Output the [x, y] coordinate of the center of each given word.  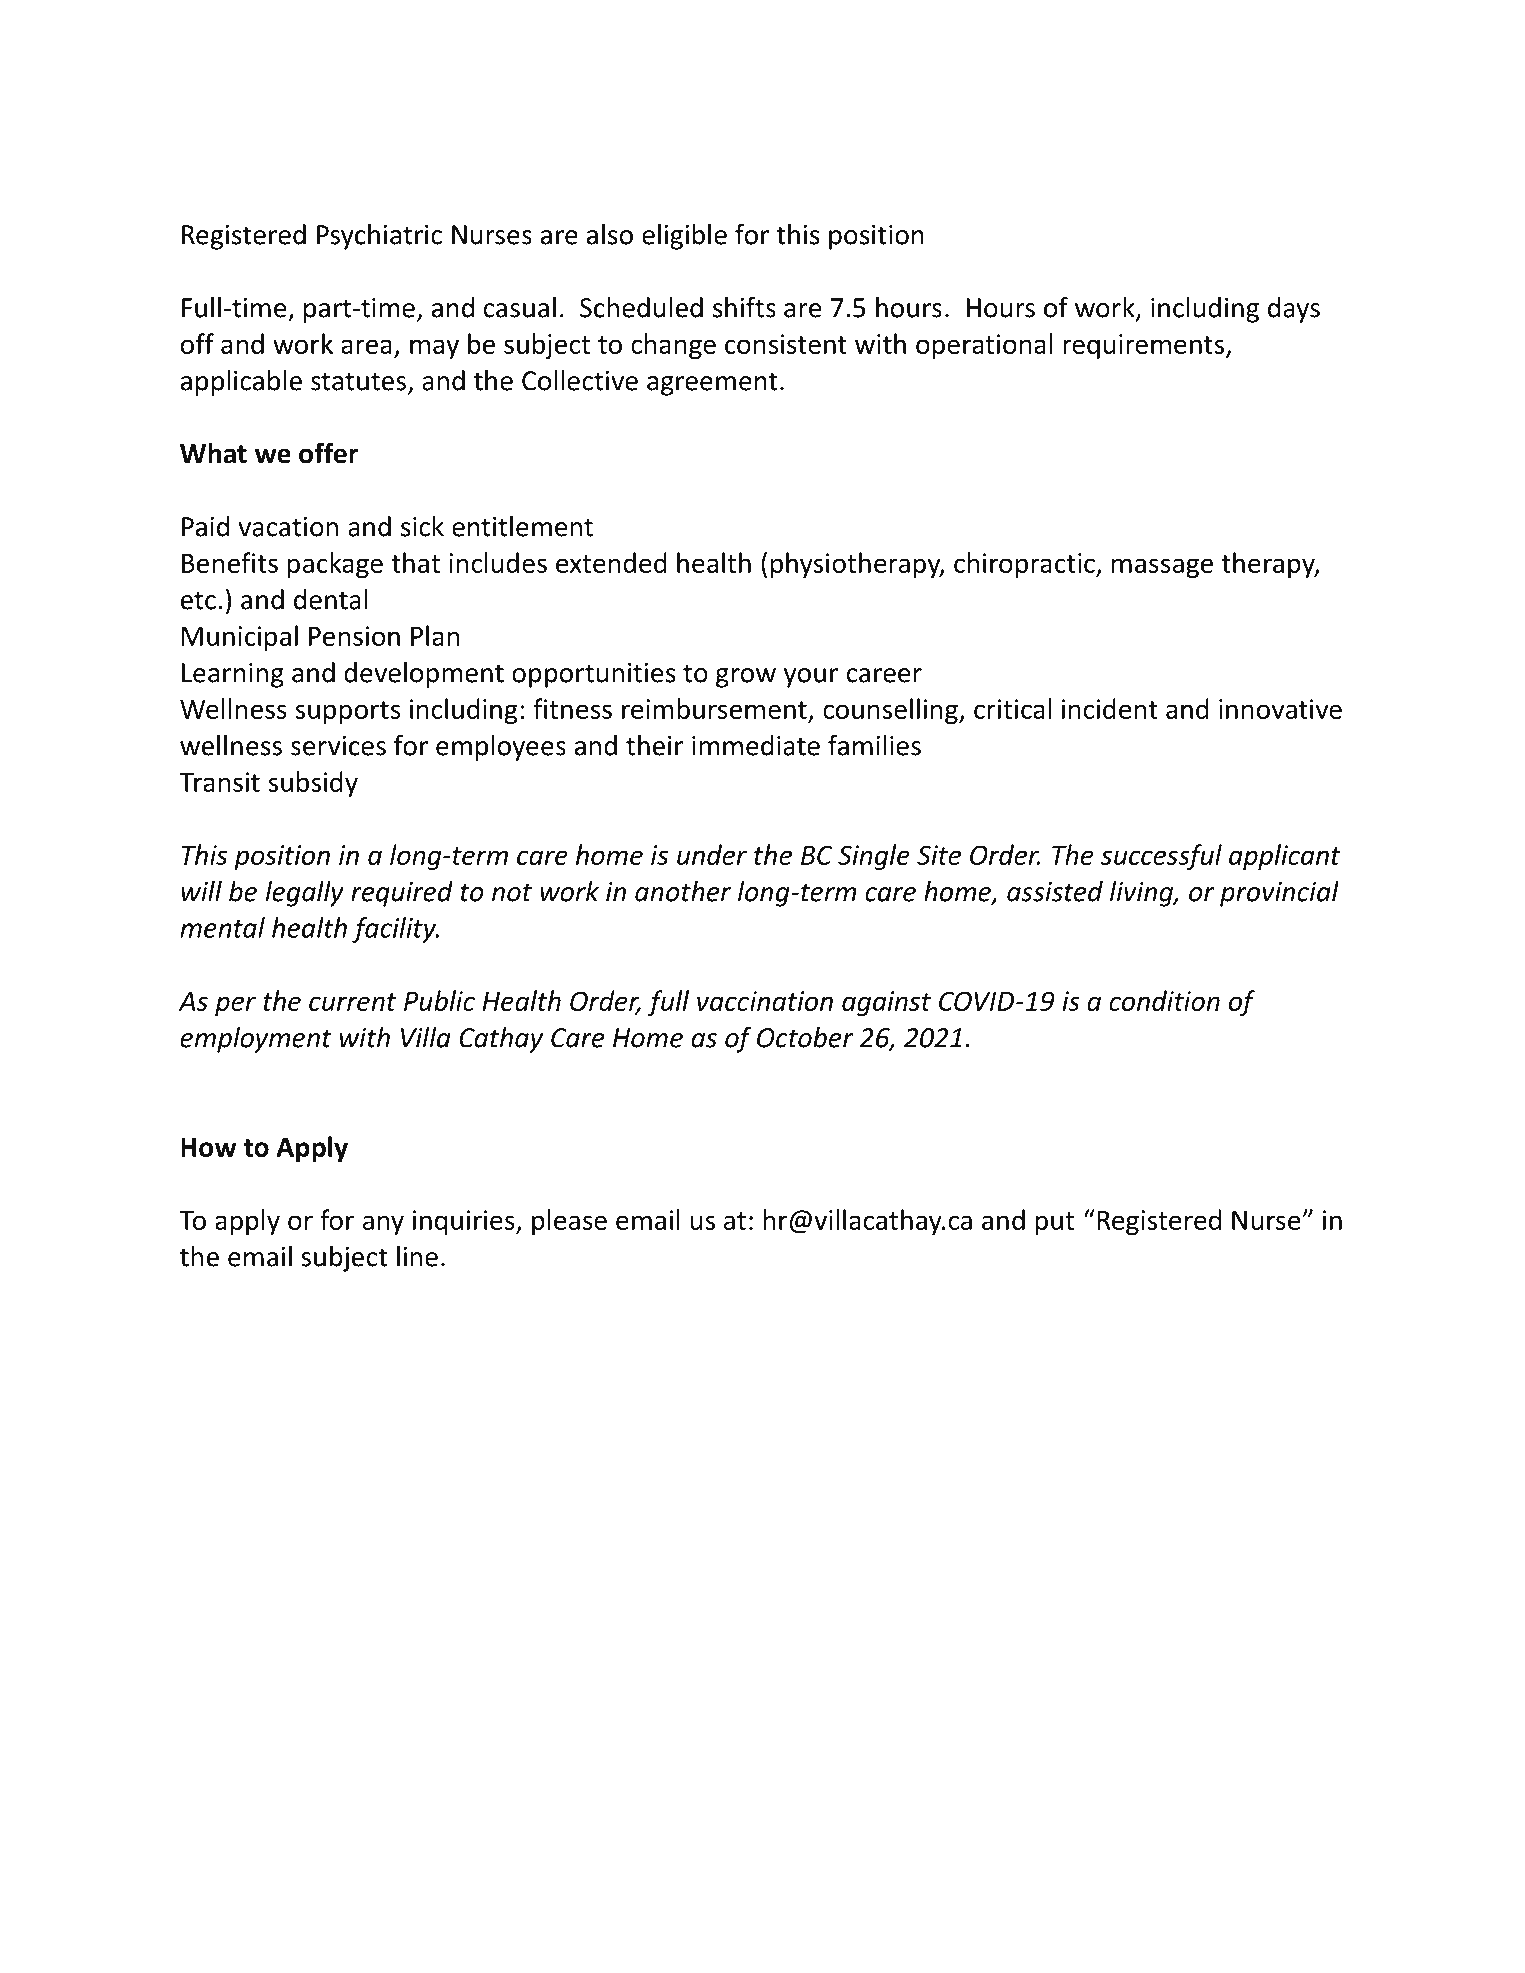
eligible [684, 237]
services [338, 746]
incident [1110, 708]
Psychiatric [379, 237]
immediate [756, 745]
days [1294, 310]
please [569, 1222]
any [383, 1225]
